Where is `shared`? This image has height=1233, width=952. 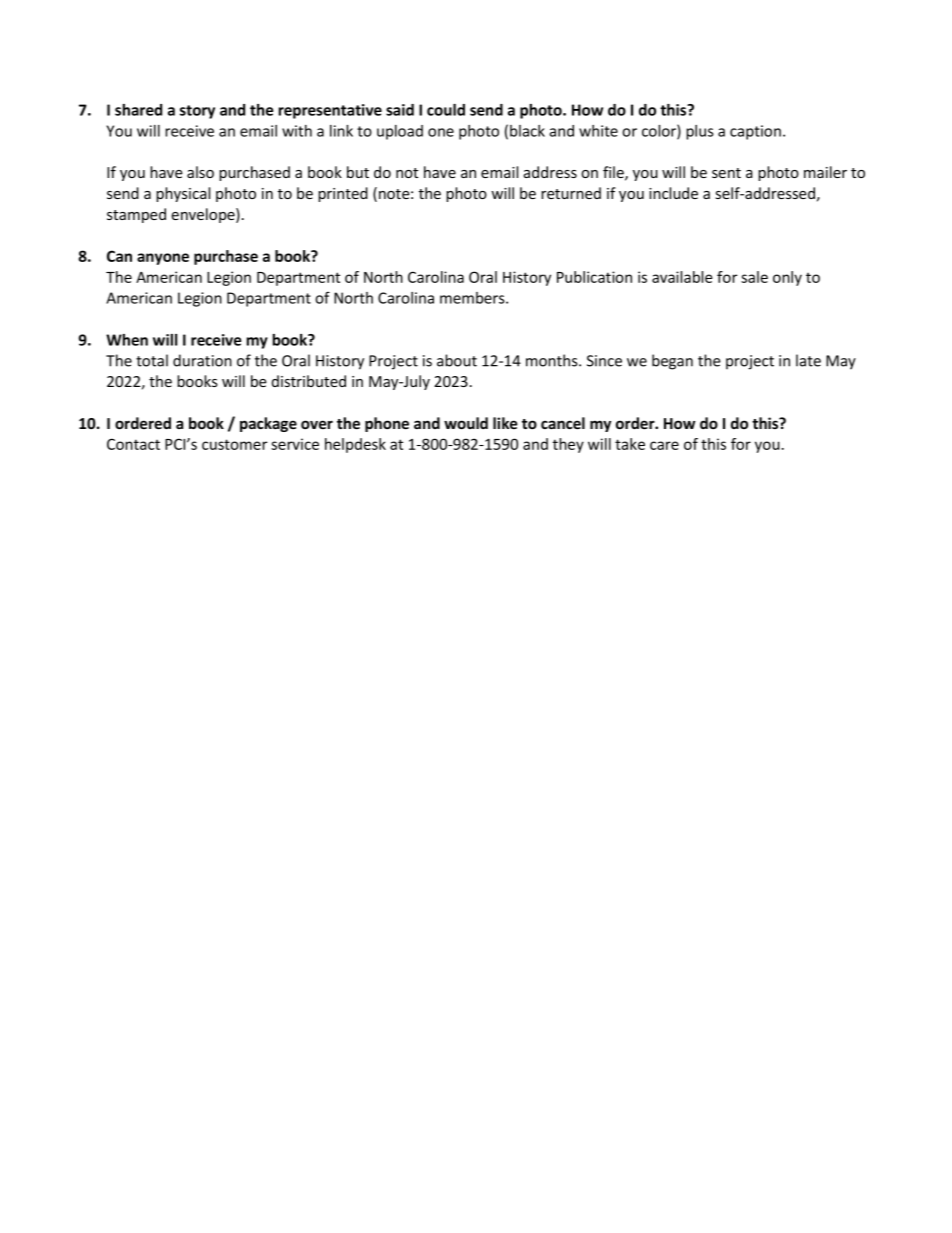
shared is located at coordinates (138, 110).
